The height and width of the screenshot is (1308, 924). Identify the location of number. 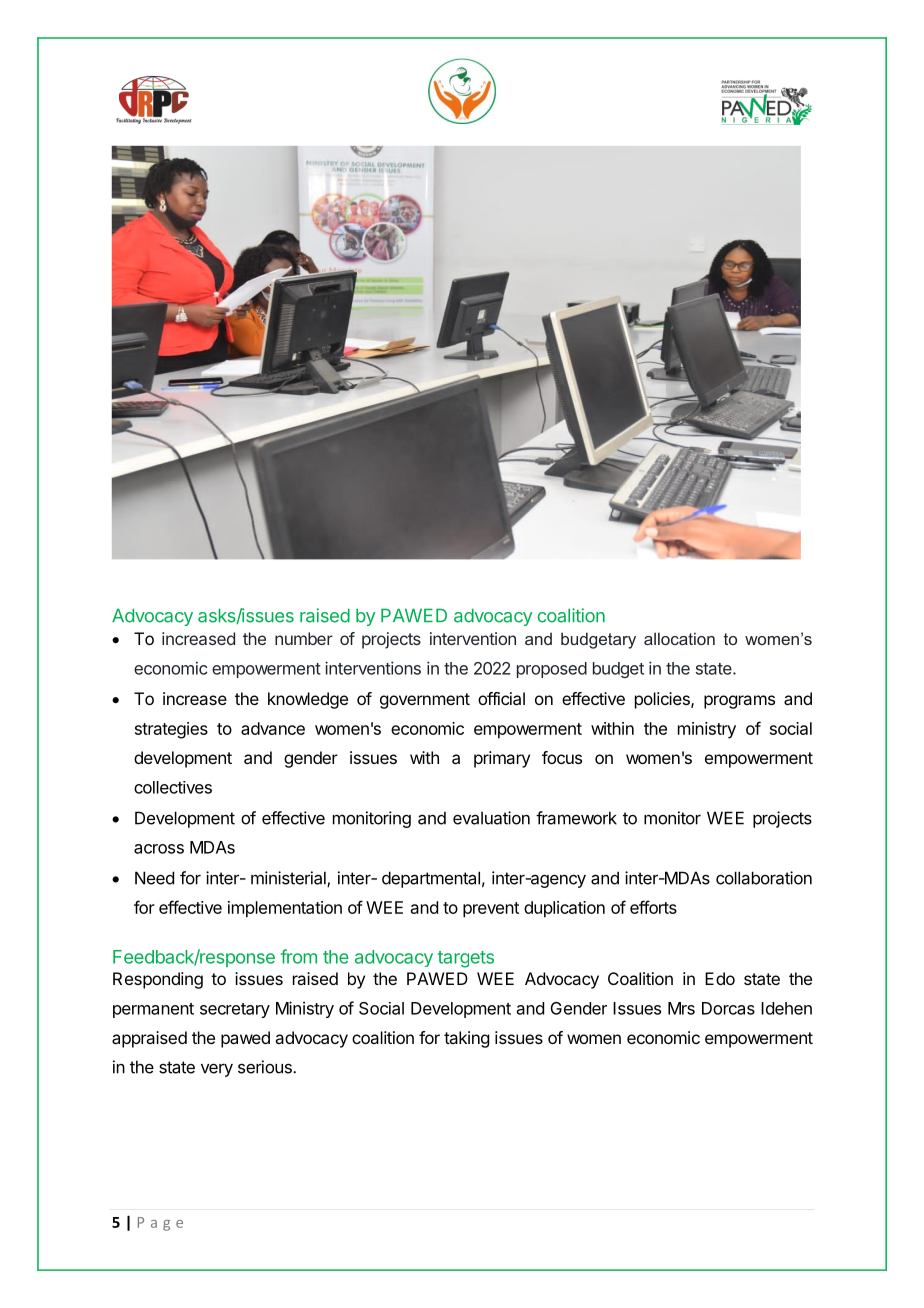
(304, 638).
